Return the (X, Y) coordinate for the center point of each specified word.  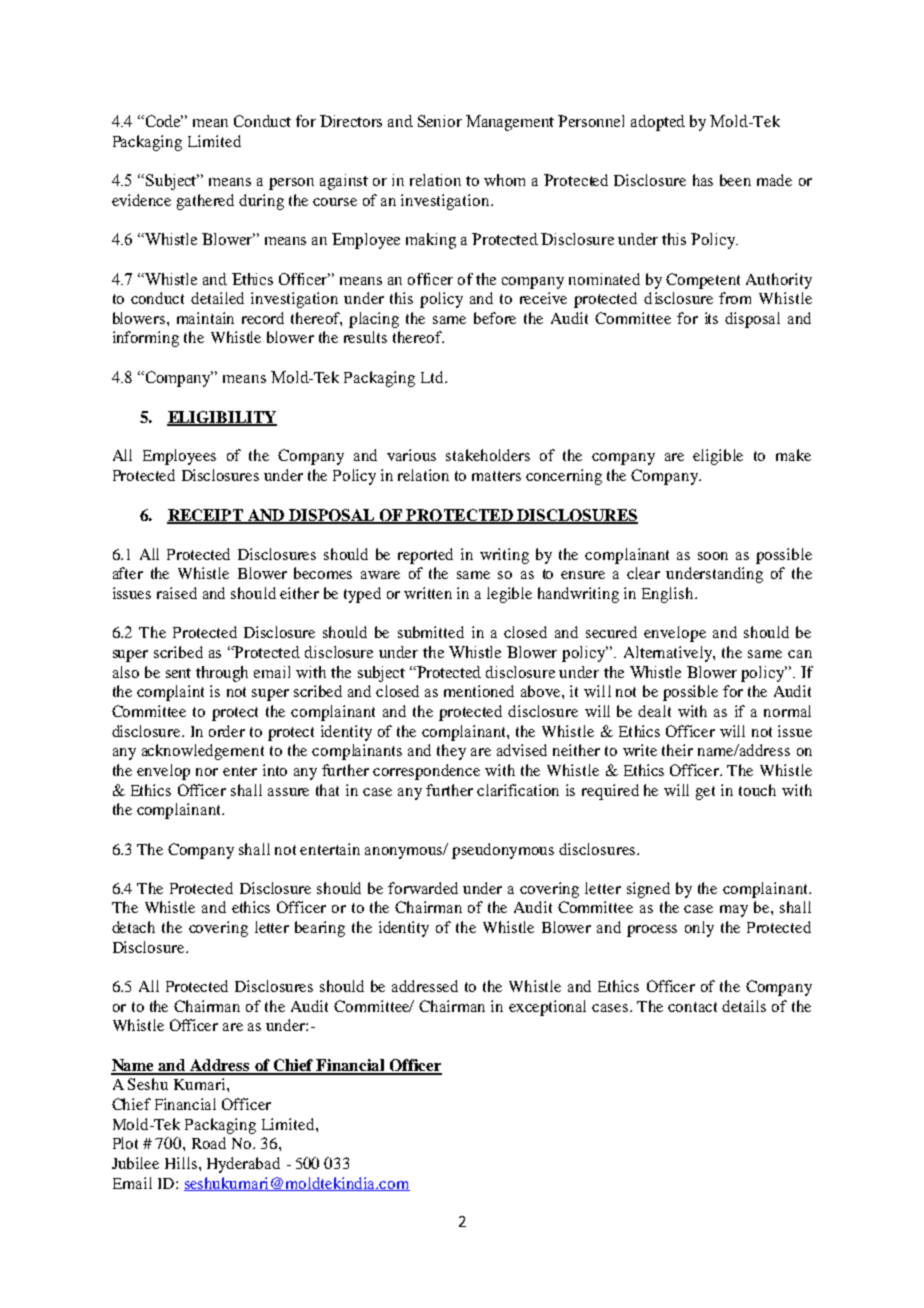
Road (209, 1143)
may (734, 911)
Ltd (433, 377)
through (222, 674)
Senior (440, 121)
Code (163, 121)
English (669, 595)
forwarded (423, 888)
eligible (718, 457)
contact (692, 1007)
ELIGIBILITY (222, 418)
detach (133, 927)
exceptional (547, 1008)
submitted (431, 632)
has (703, 180)
